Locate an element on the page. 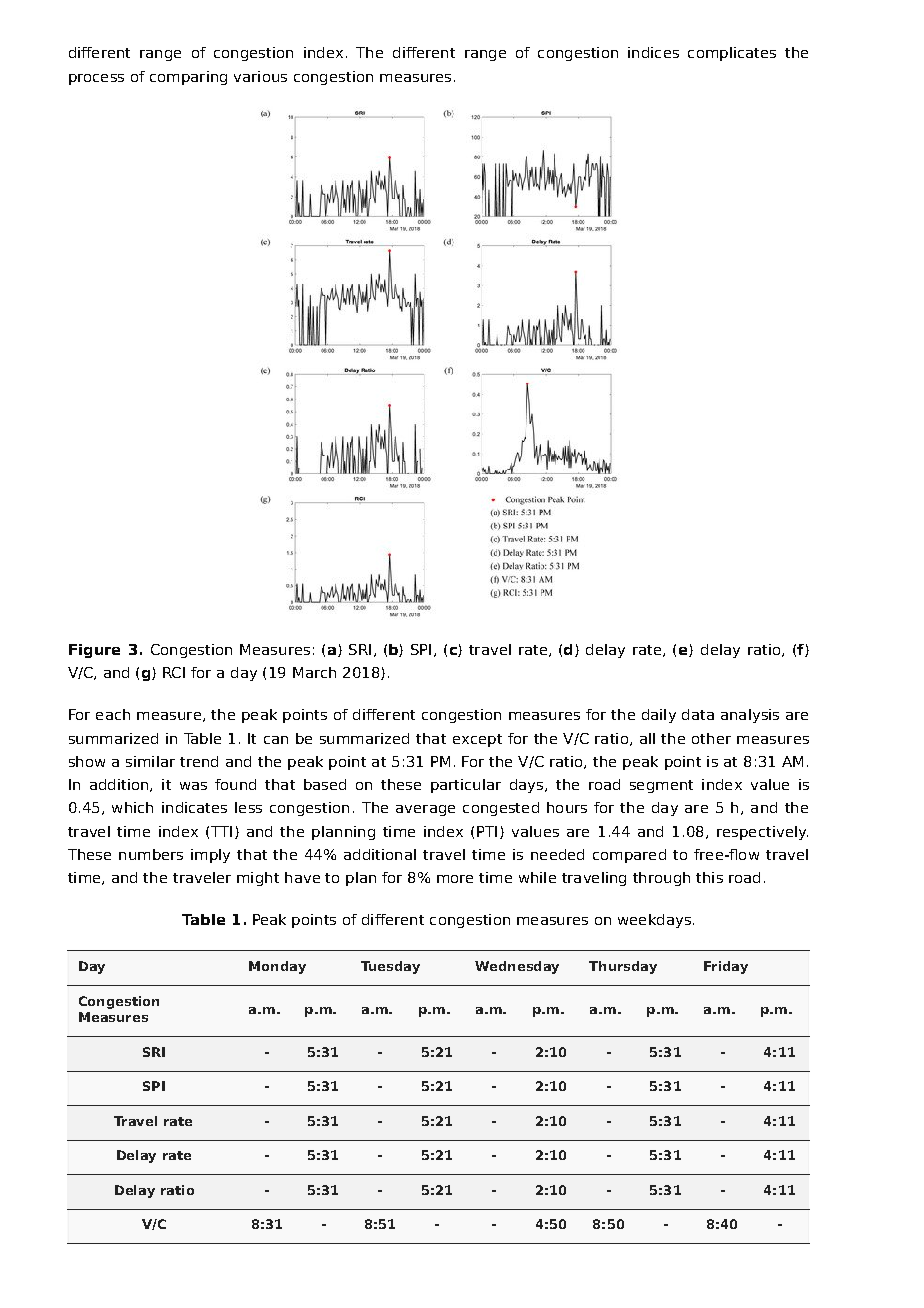  various is located at coordinates (260, 76).
